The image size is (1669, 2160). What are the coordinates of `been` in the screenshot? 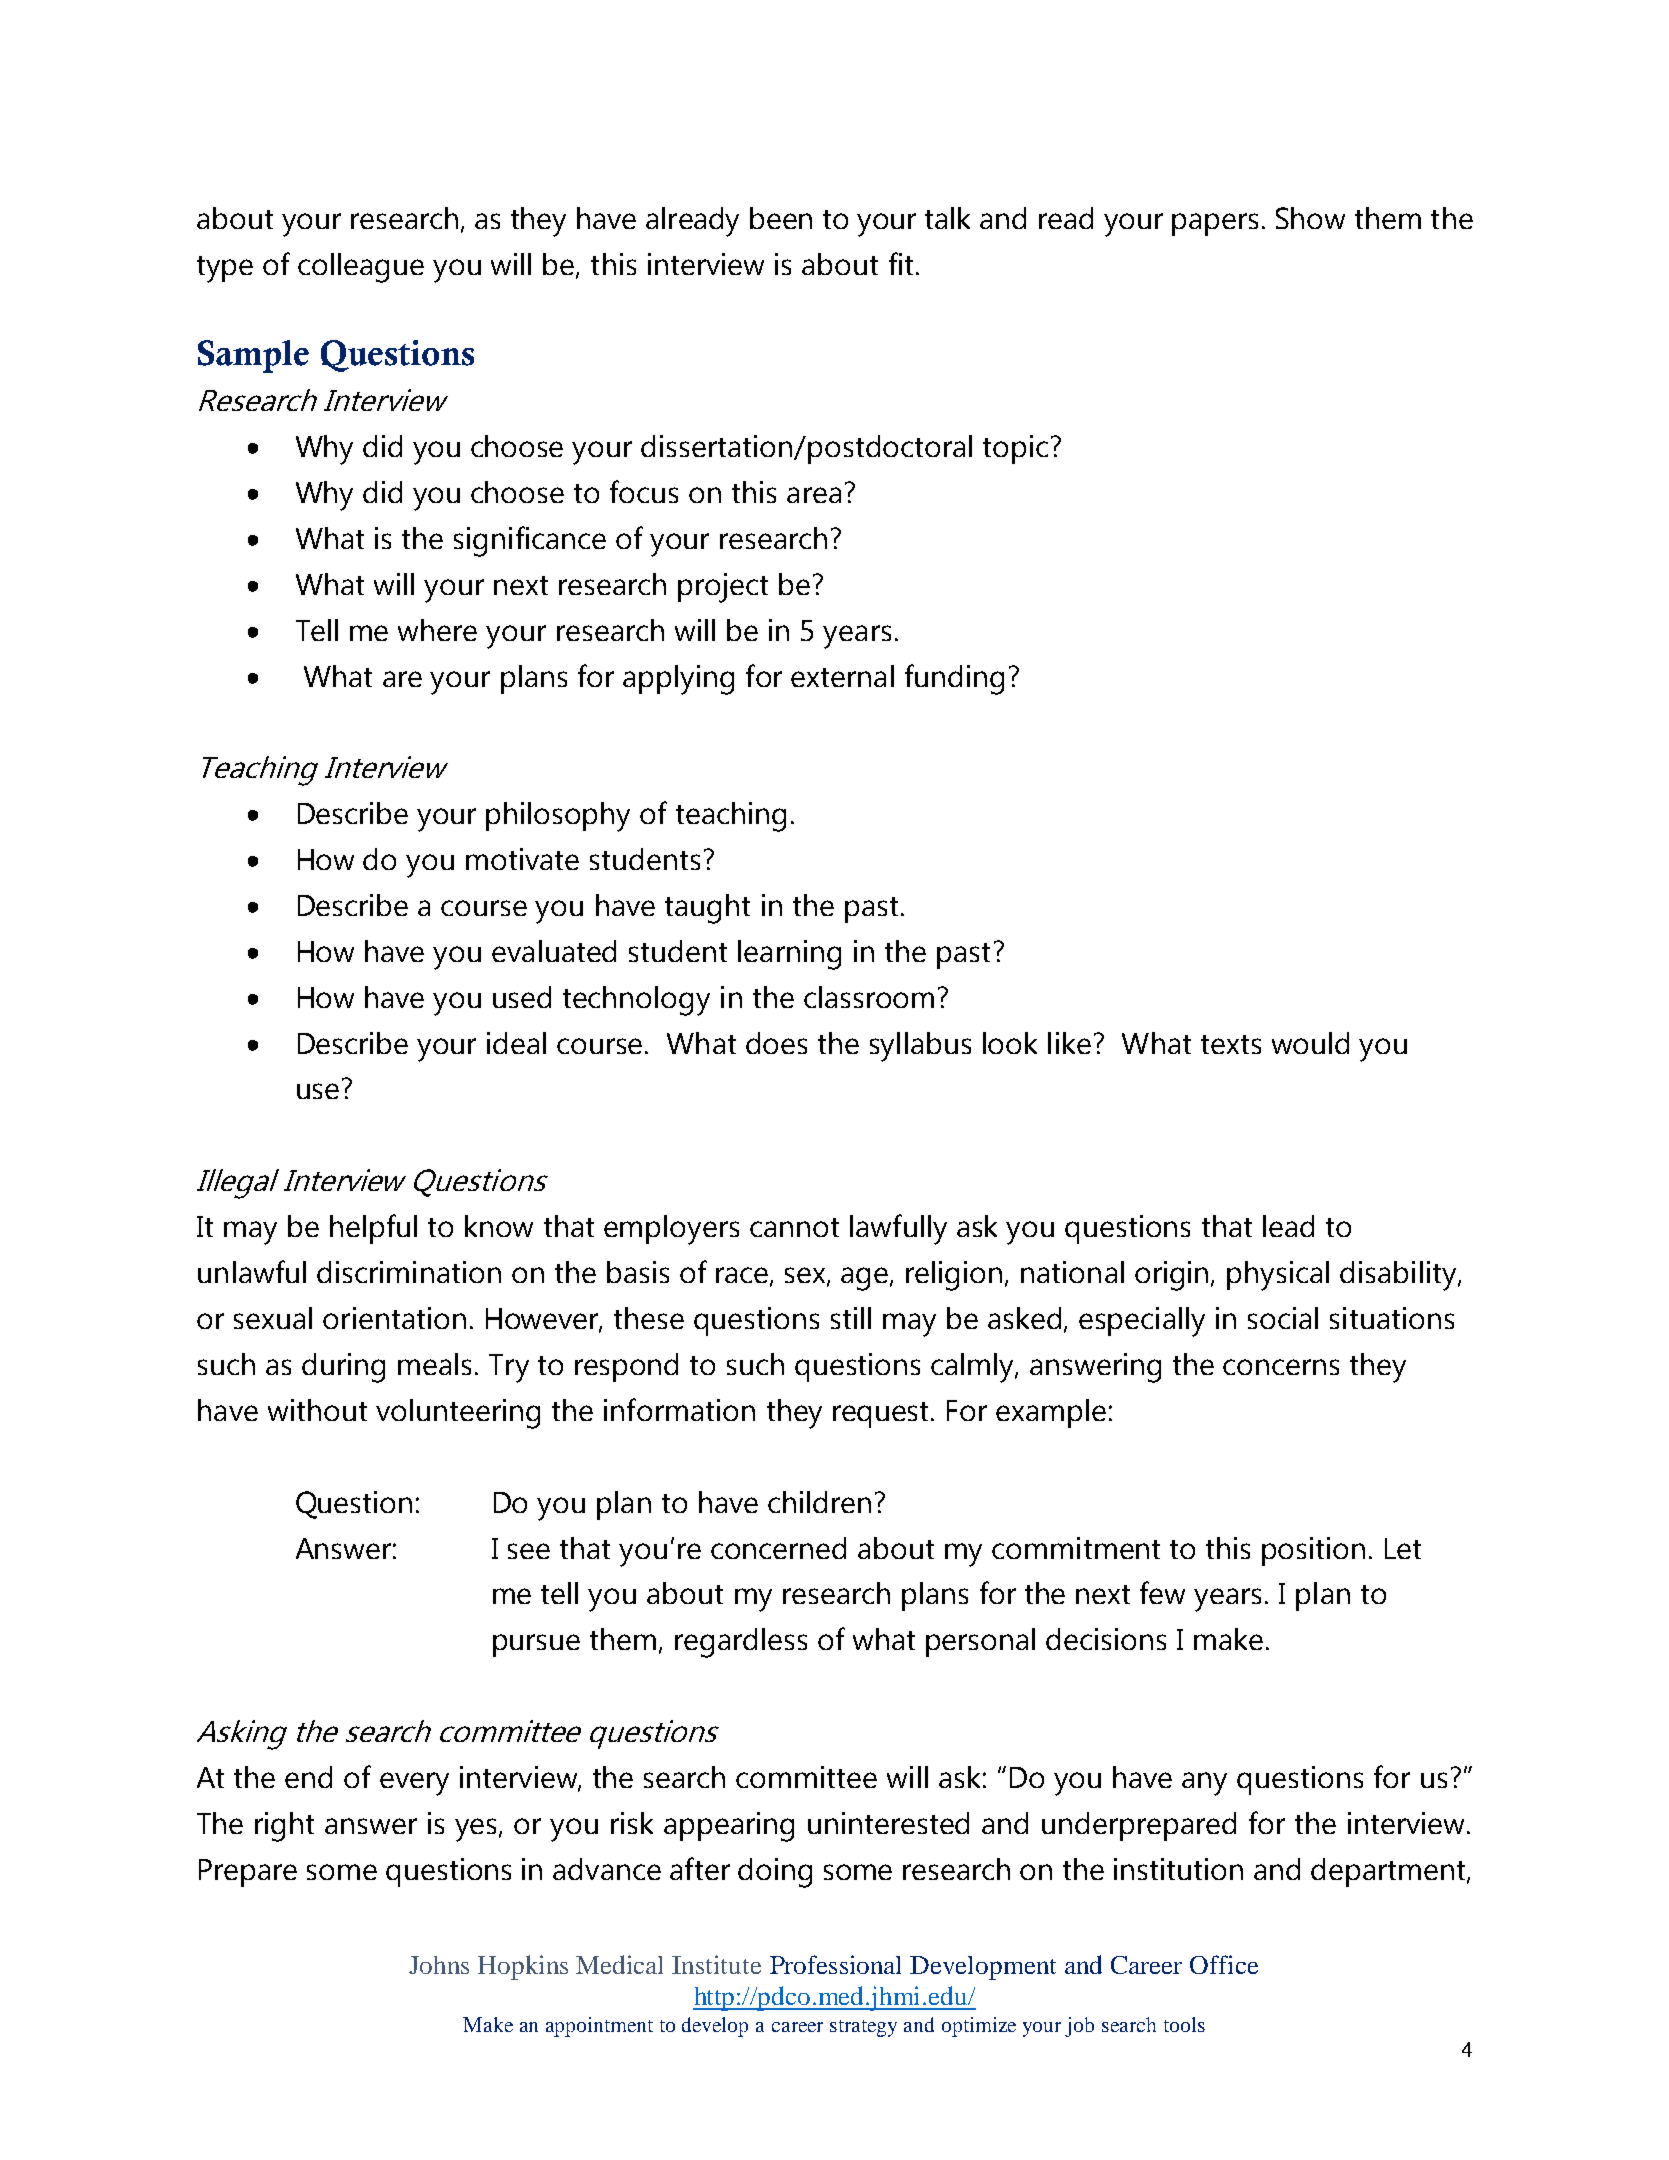 It's located at (781, 218).
